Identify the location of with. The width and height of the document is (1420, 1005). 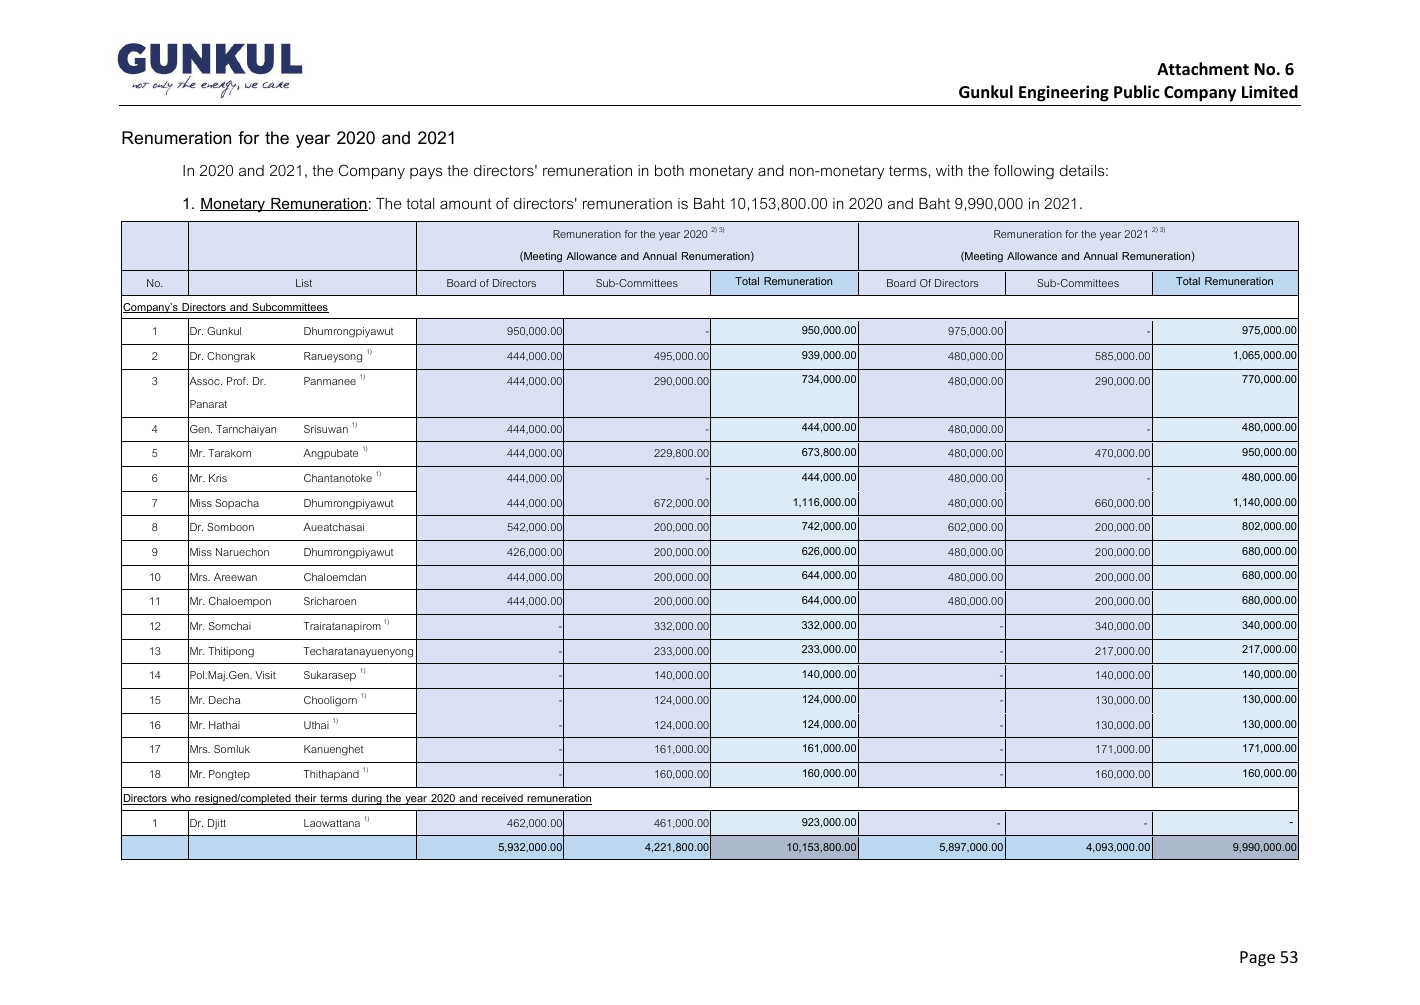
(949, 170).
